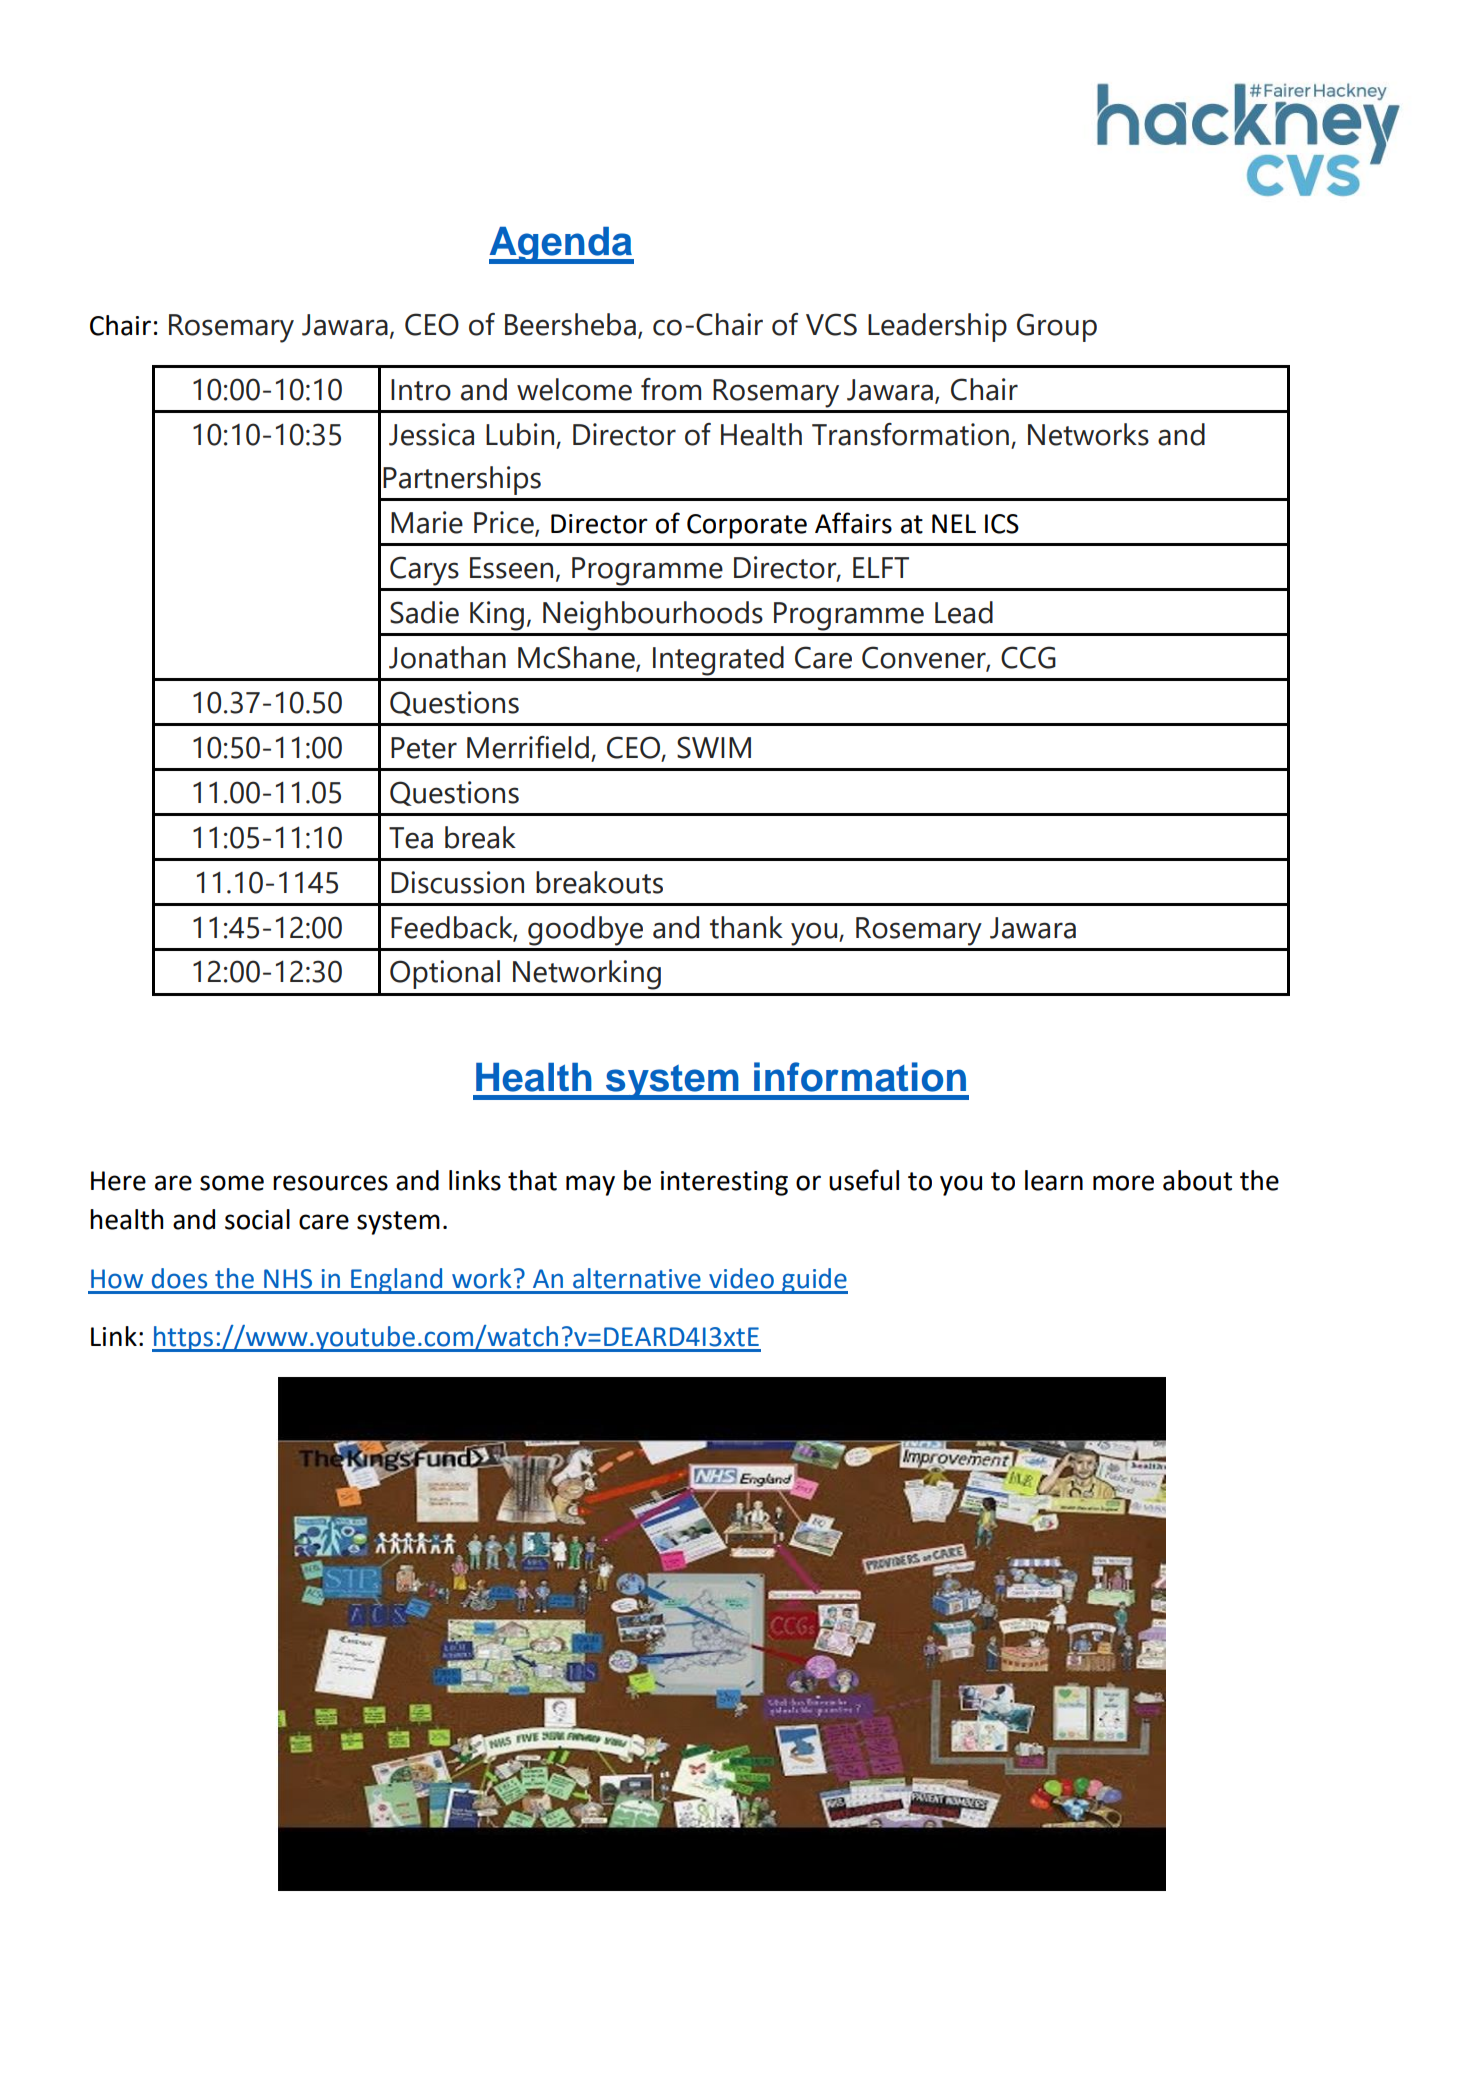 This page has height=2076, width=1468. Describe the element at coordinates (561, 245) in the page. I see `Agenda` at that location.
